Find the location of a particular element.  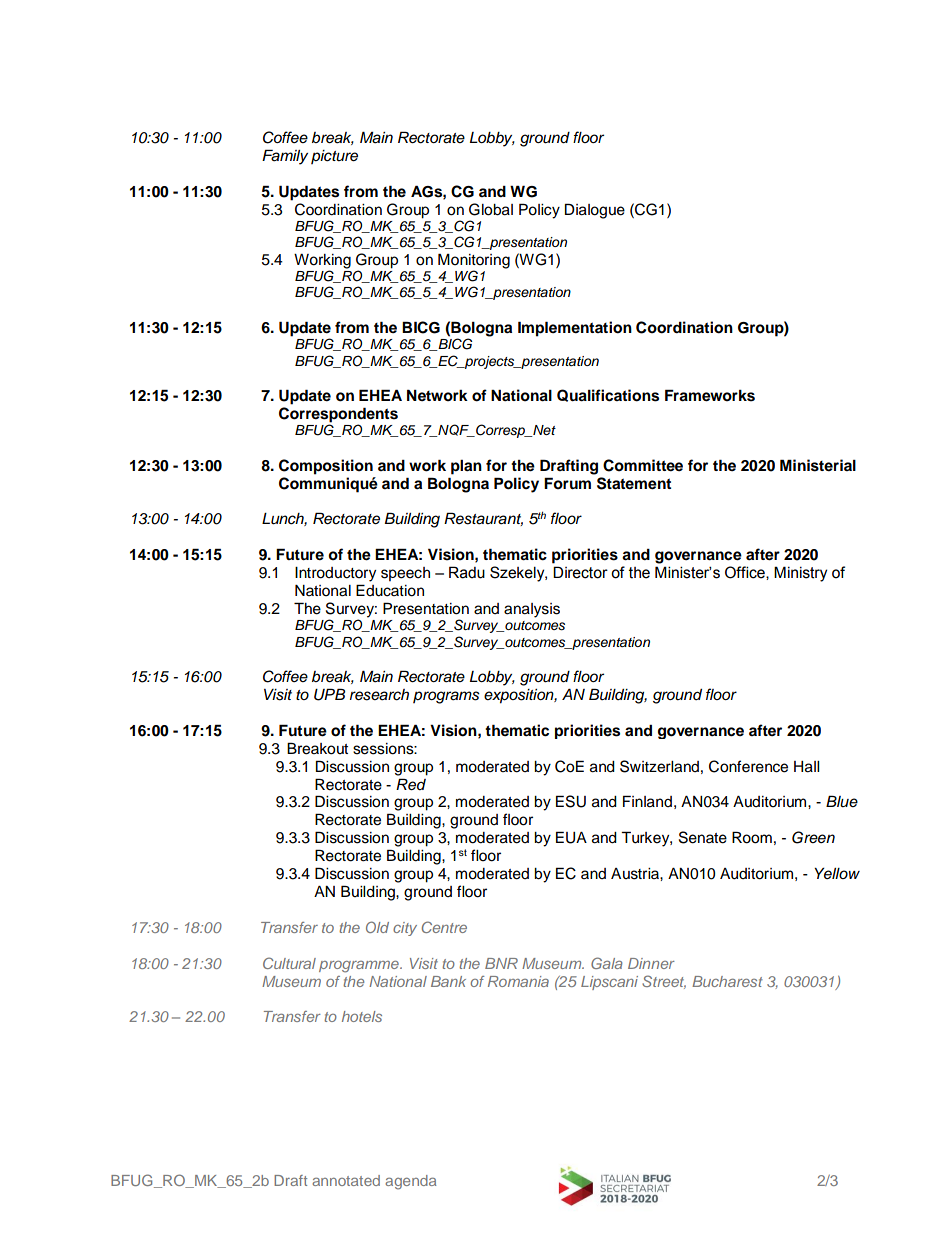

Old is located at coordinates (377, 927).
